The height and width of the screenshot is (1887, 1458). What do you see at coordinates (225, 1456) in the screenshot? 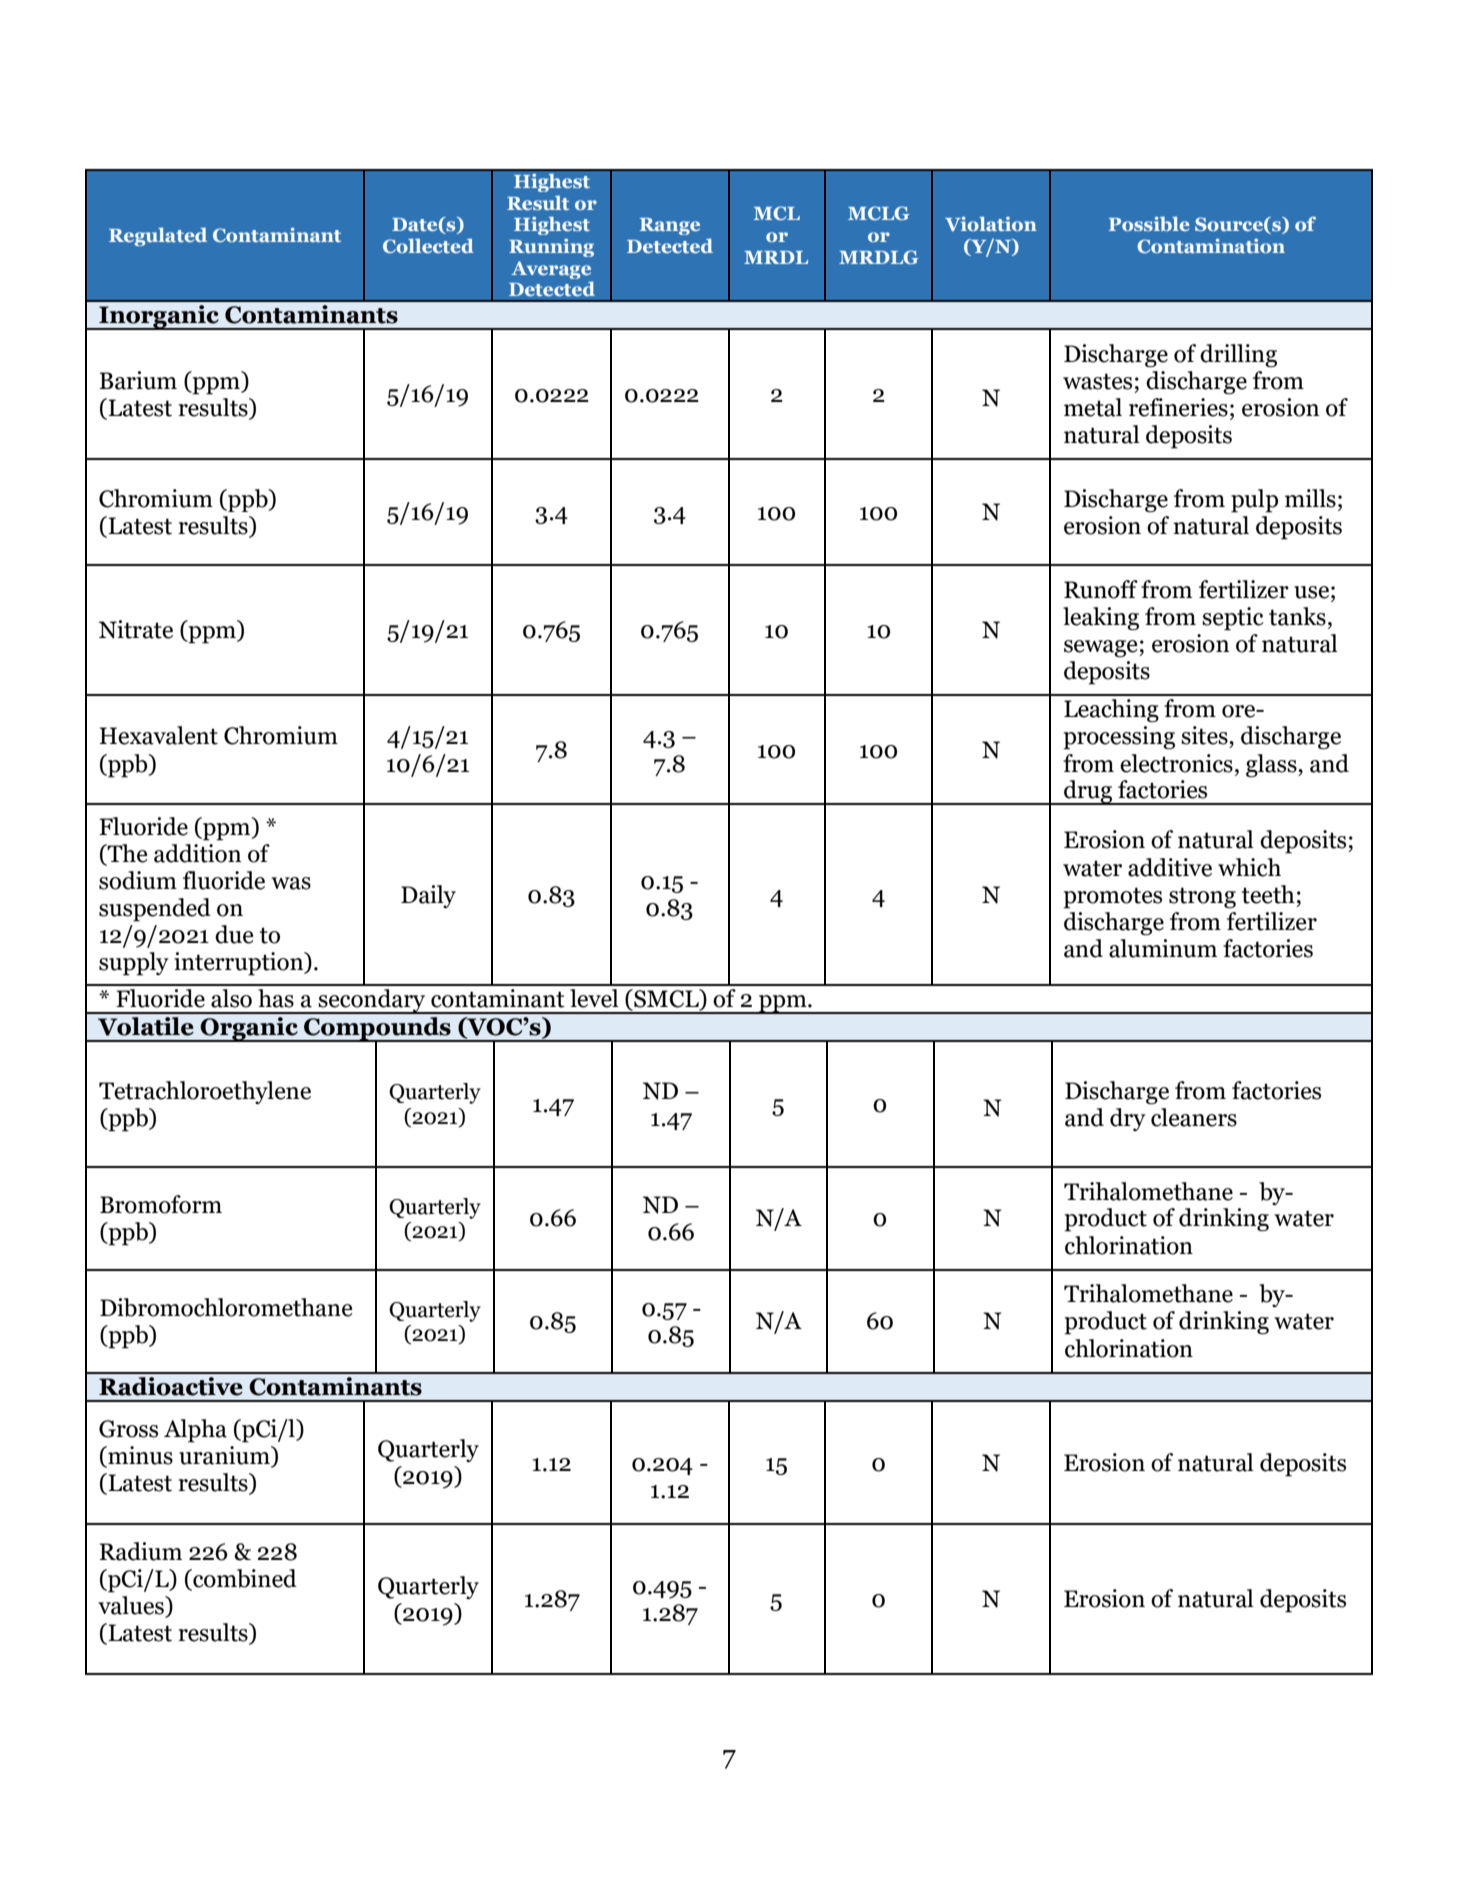
I see `uranium` at bounding box center [225, 1456].
